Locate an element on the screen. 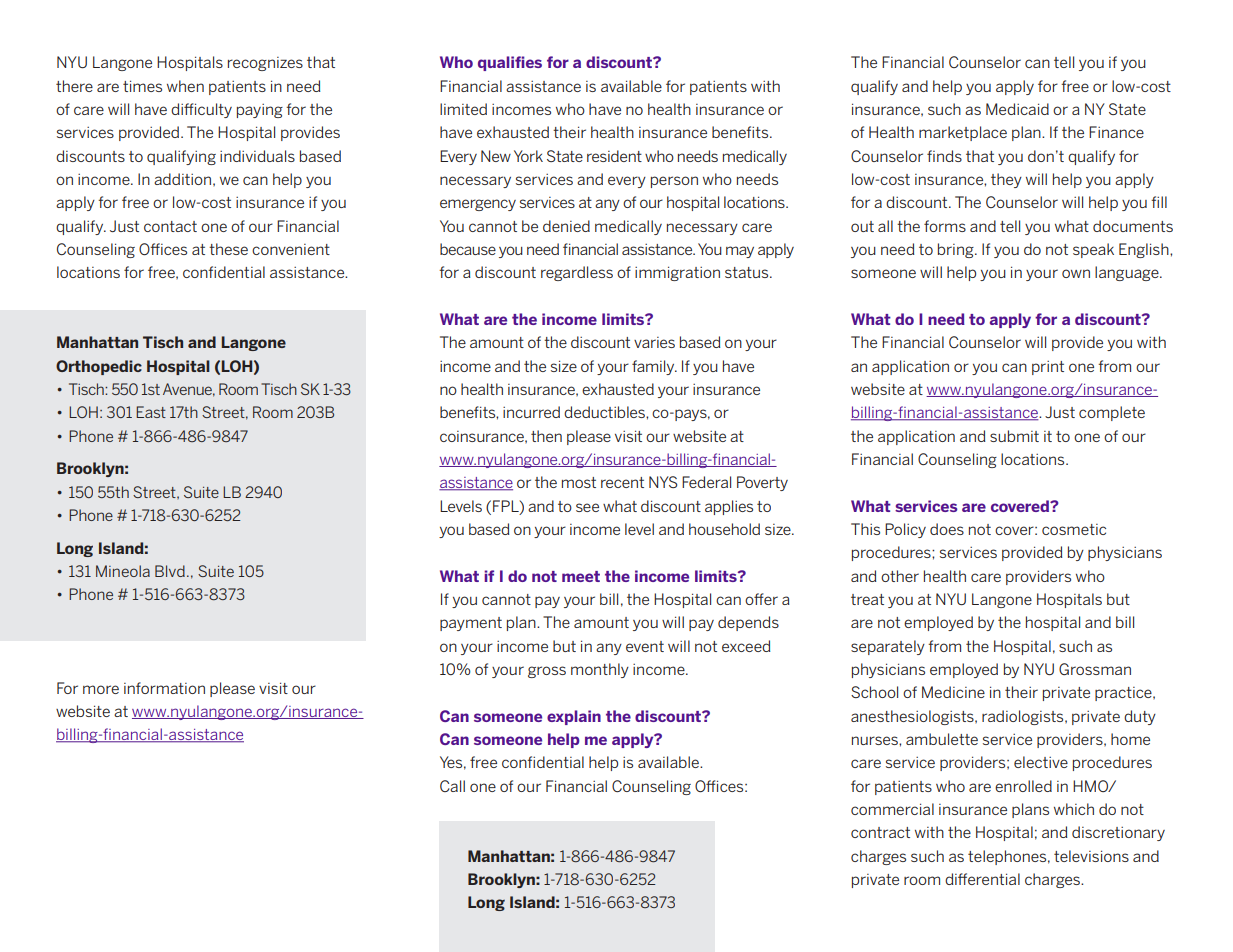 Image resolution: width=1233 pixels, height=952 pixels. Medicine is located at coordinates (953, 692).
